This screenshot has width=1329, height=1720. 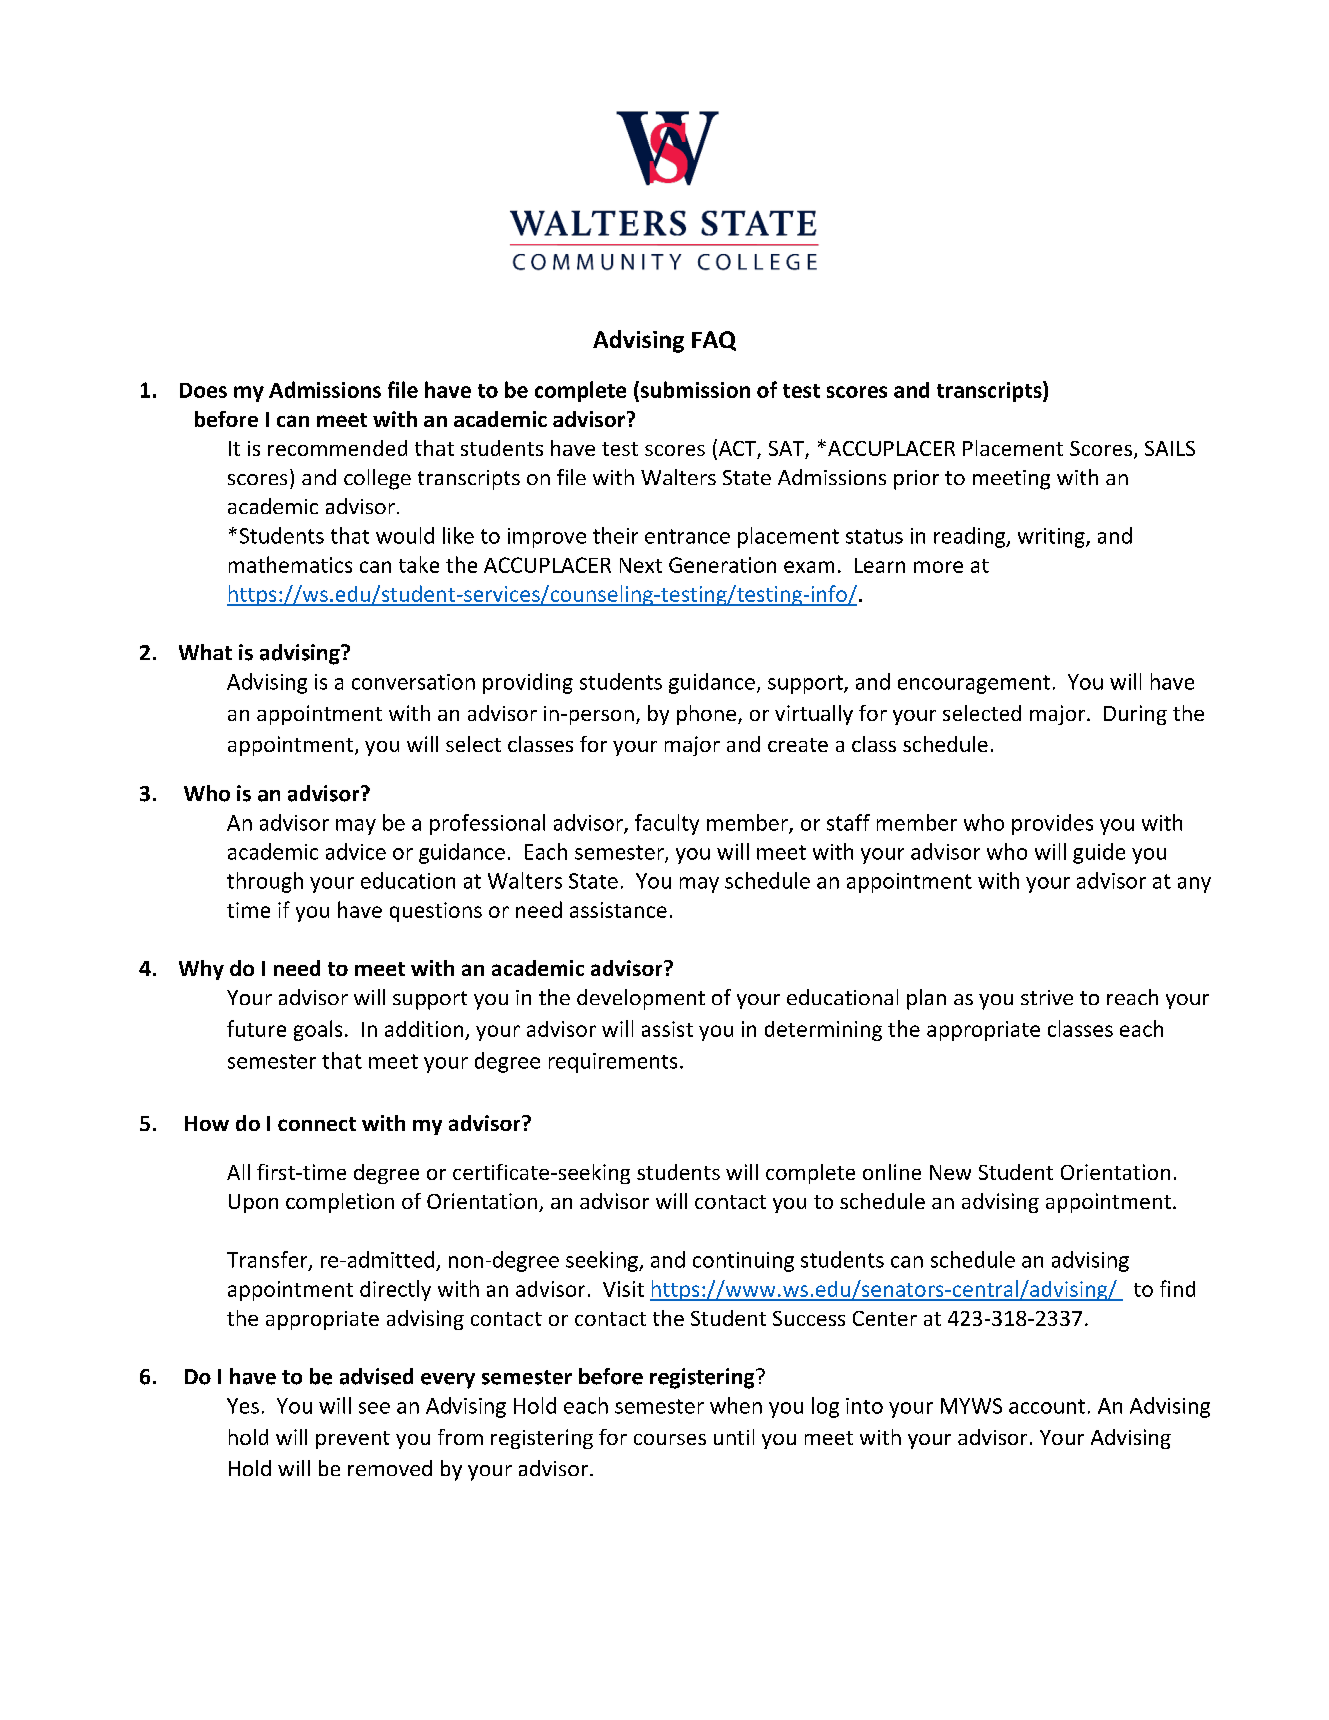 I want to click on courses, so click(x=670, y=1439).
